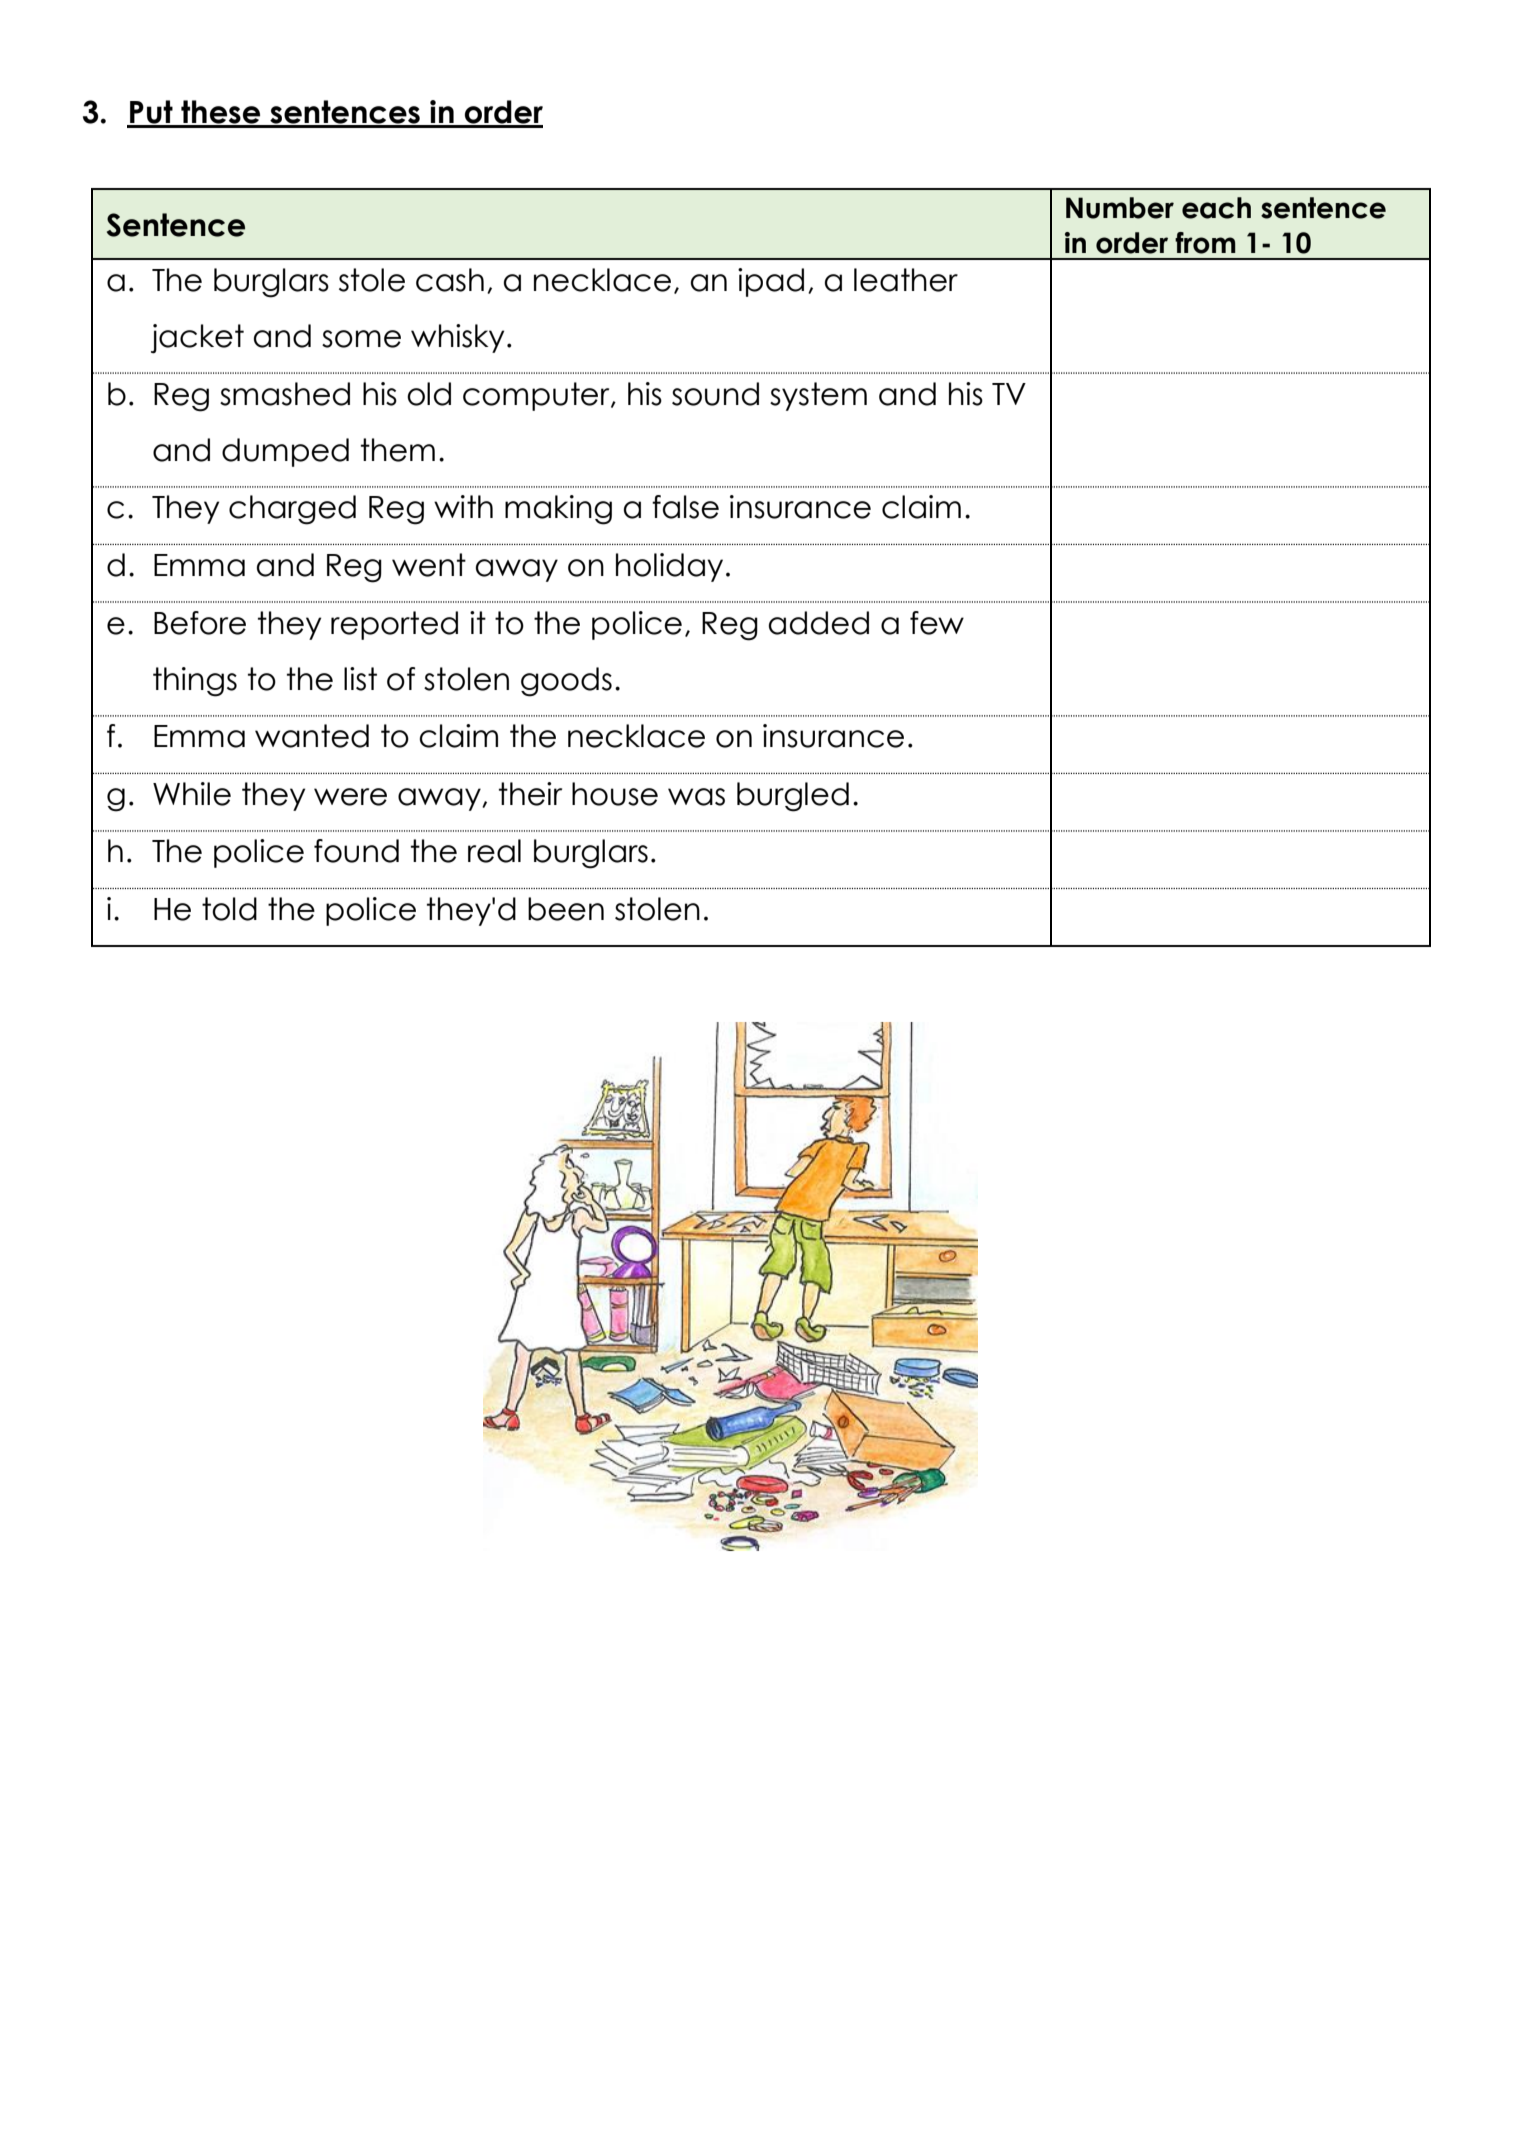 This screenshot has height=2147, width=1518. Describe the element at coordinates (696, 797) in the screenshot. I see `was` at that location.
